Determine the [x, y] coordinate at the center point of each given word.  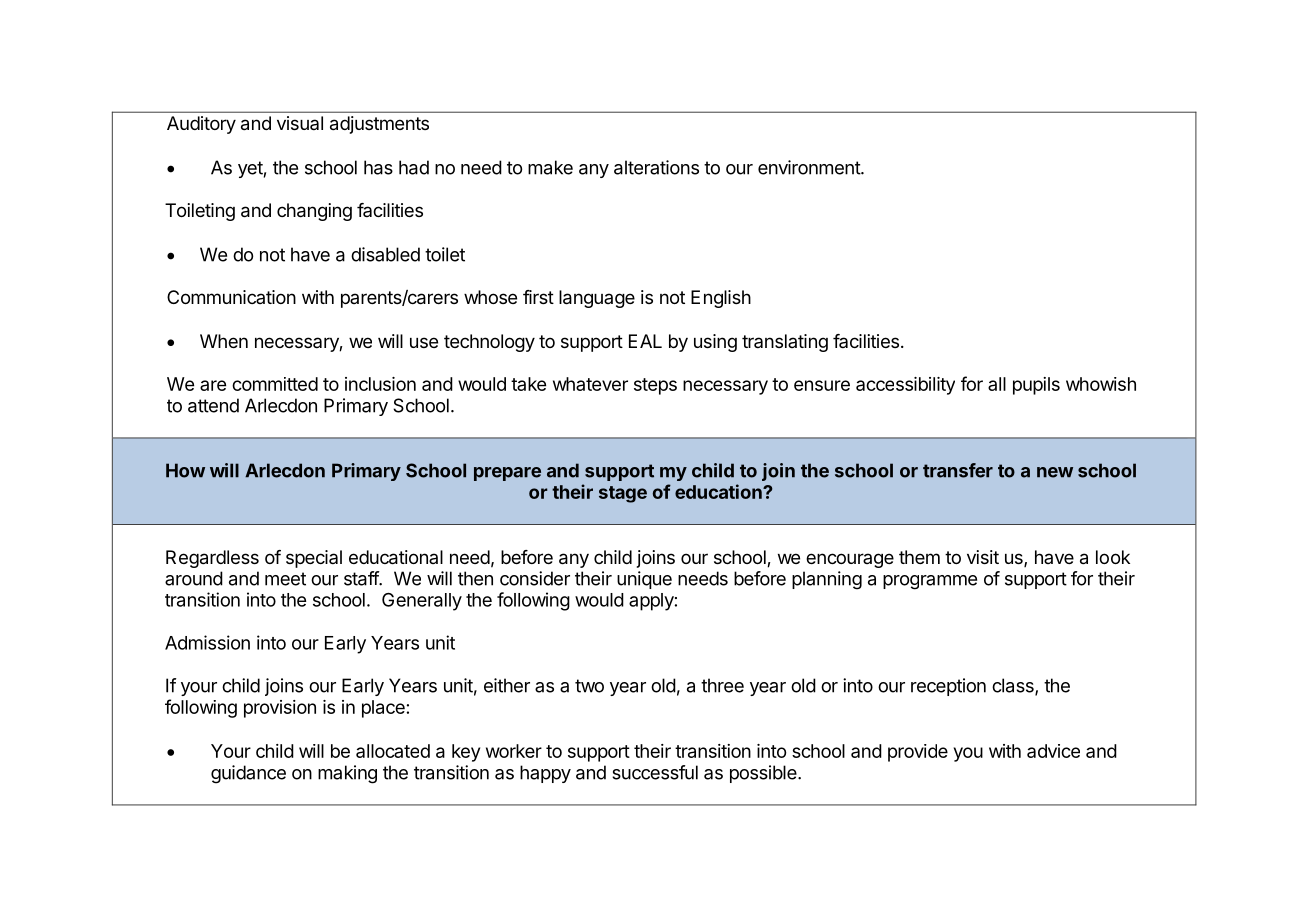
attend [213, 405]
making [347, 774]
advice [1053, 751]
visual [300, 123]
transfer [958, 470]
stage [623, 494]
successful [655, 772]
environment [810, 167]
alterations [656, 167]
